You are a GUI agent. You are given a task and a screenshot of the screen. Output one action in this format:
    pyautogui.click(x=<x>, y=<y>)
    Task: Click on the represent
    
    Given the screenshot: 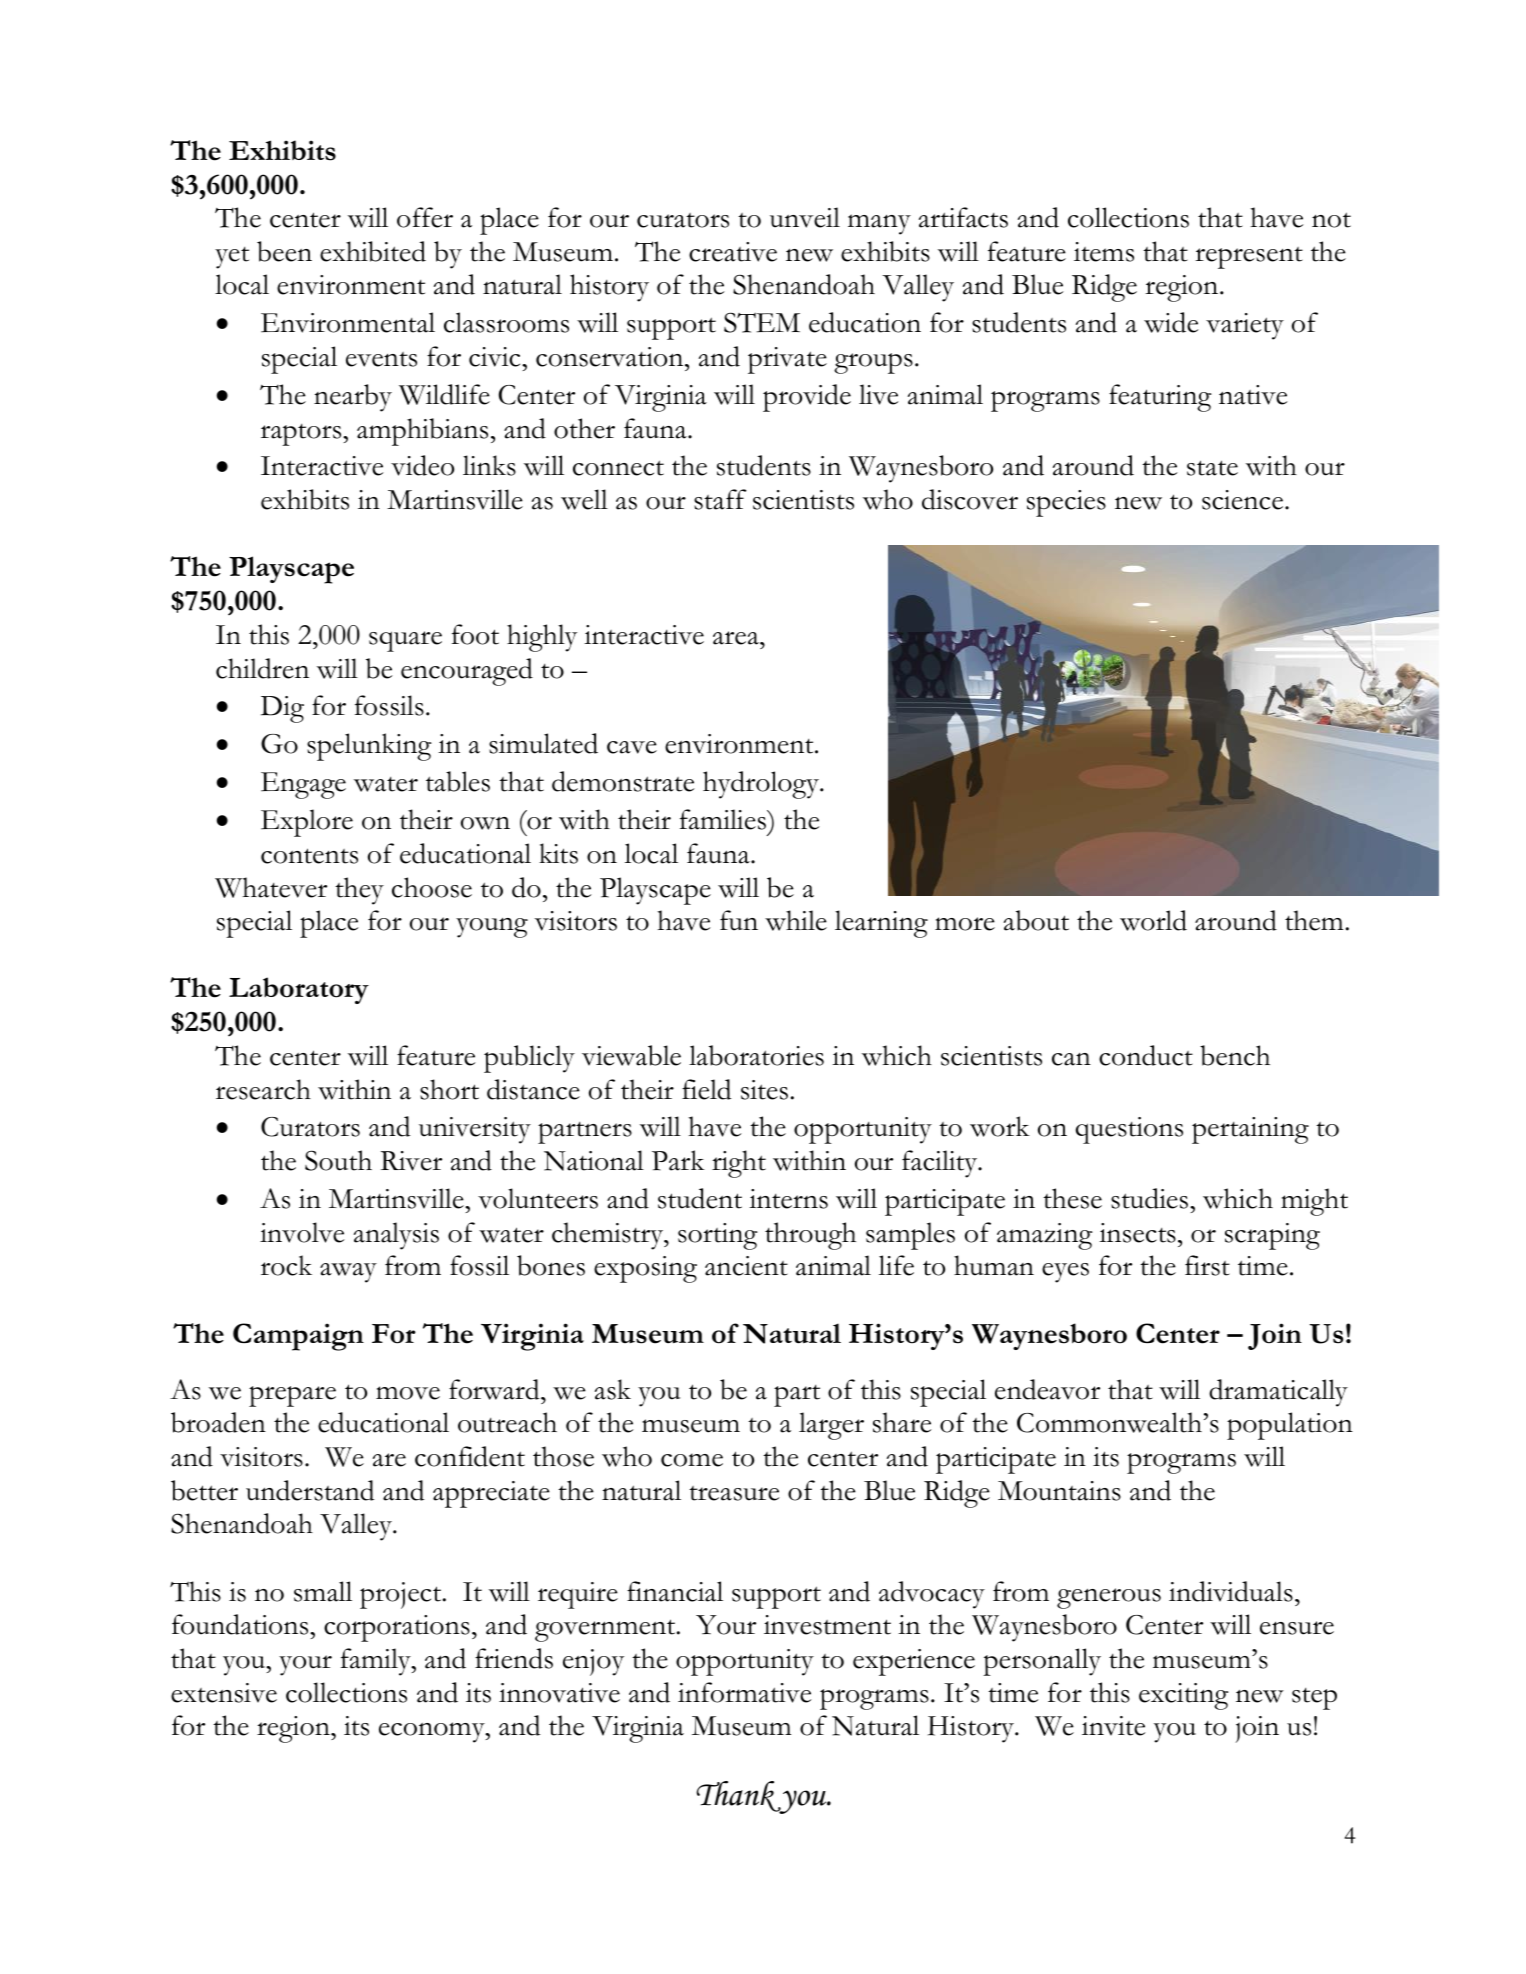 What is the action you would take?
    pyautogui.click(x=1249, y=258)
